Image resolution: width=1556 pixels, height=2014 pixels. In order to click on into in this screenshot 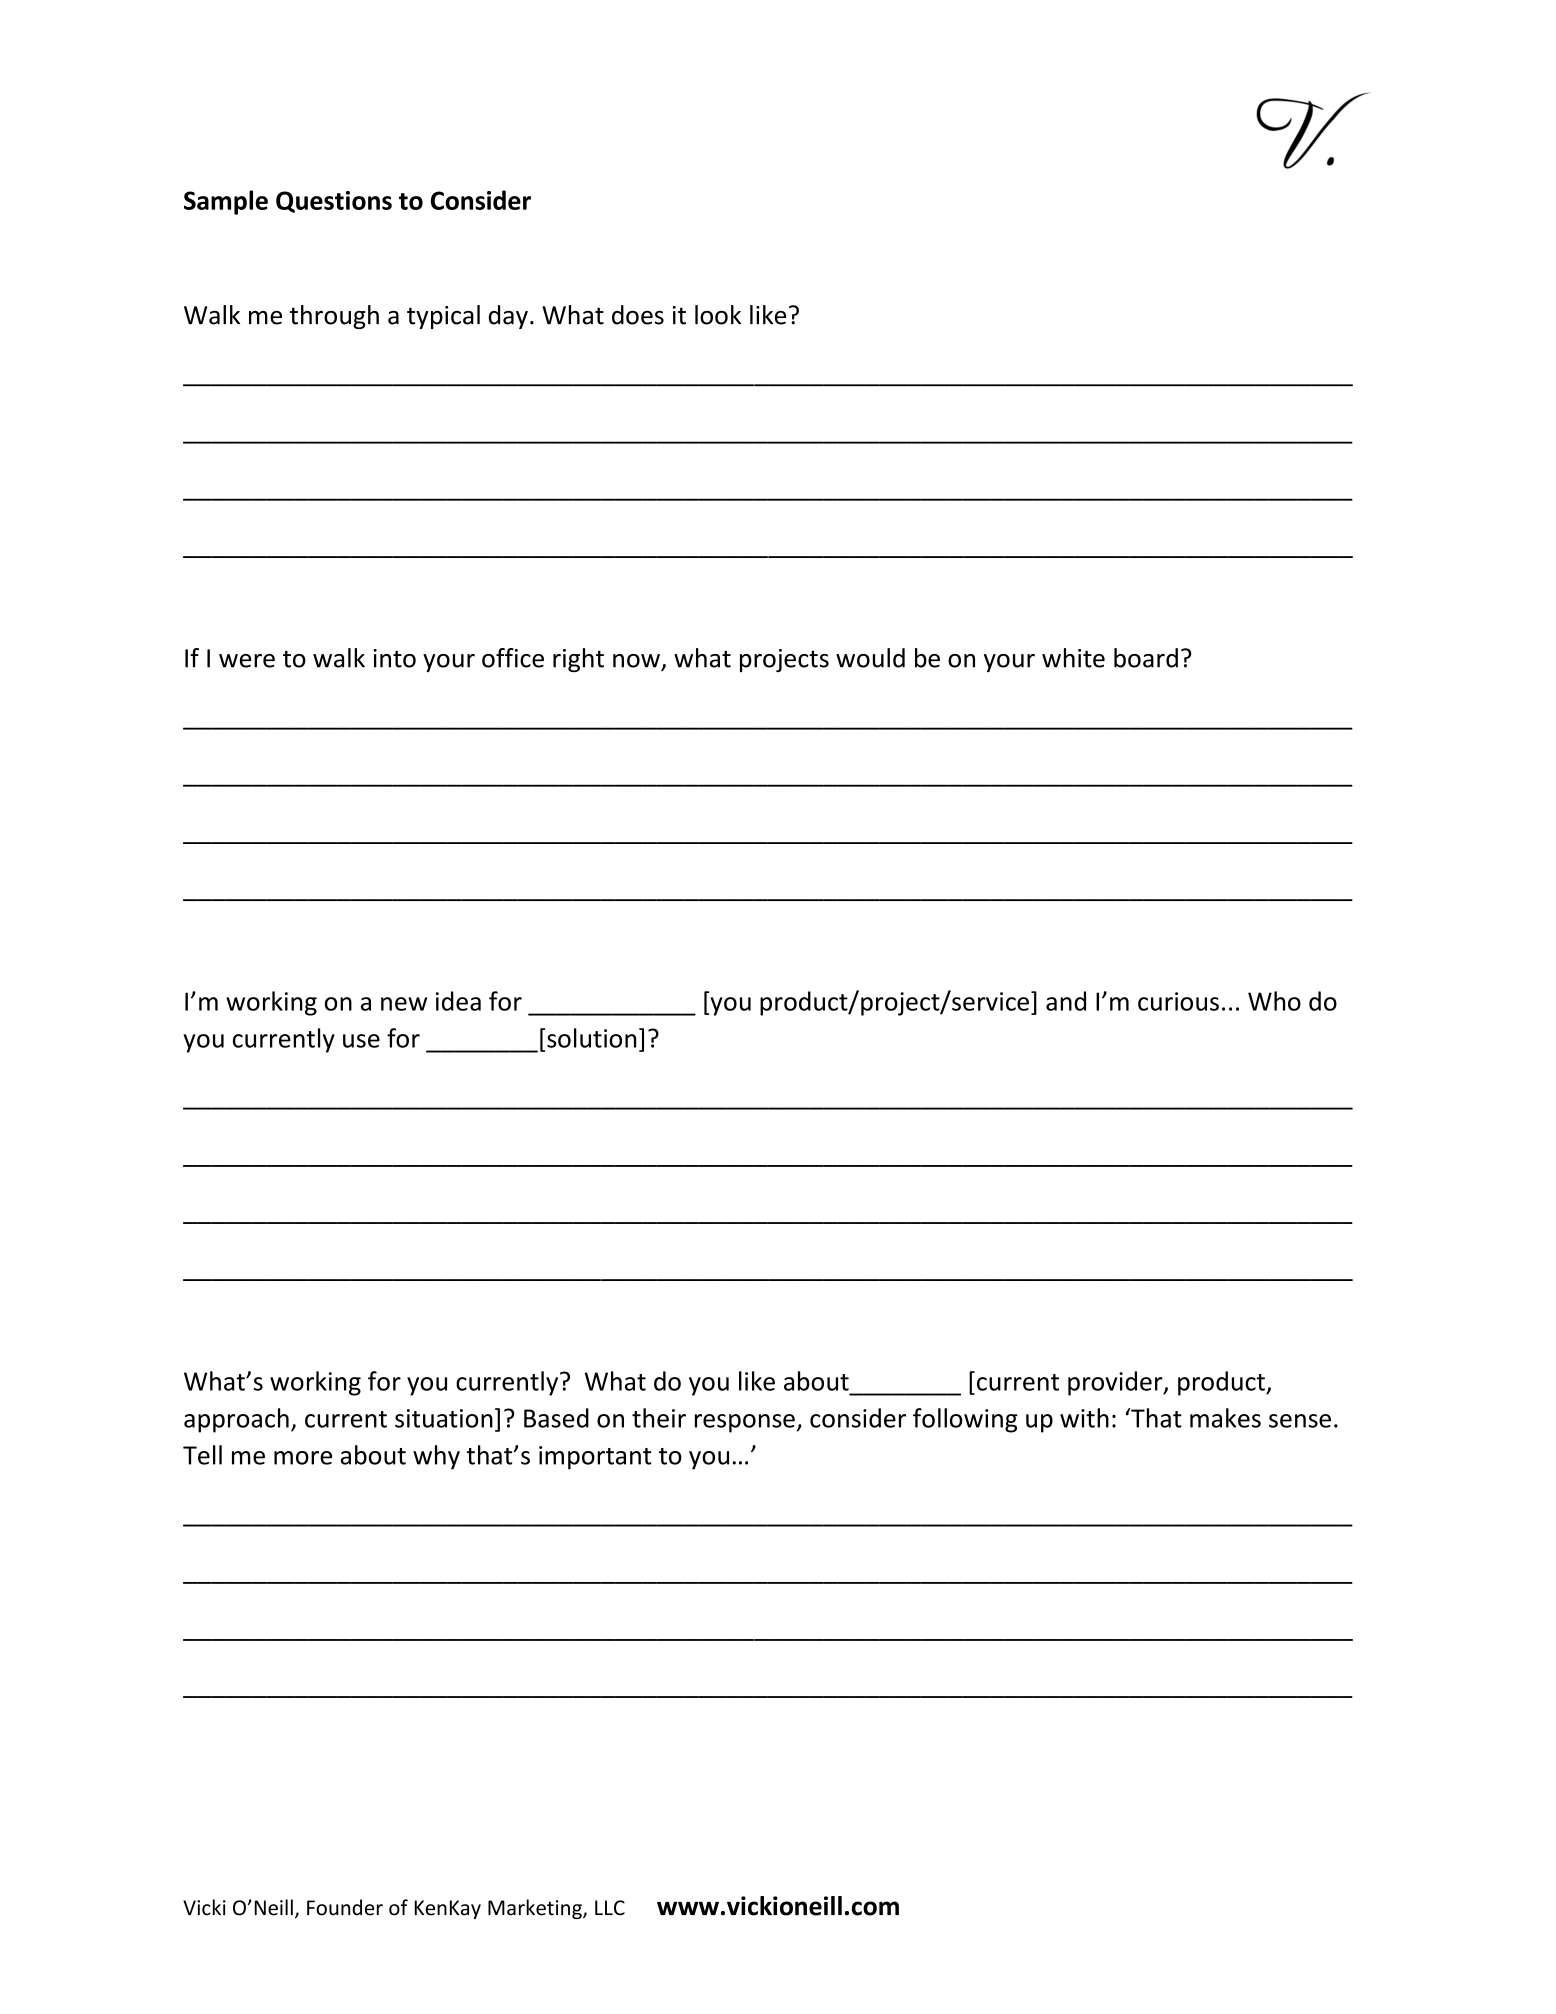, I will do `click(394, 658)`.
